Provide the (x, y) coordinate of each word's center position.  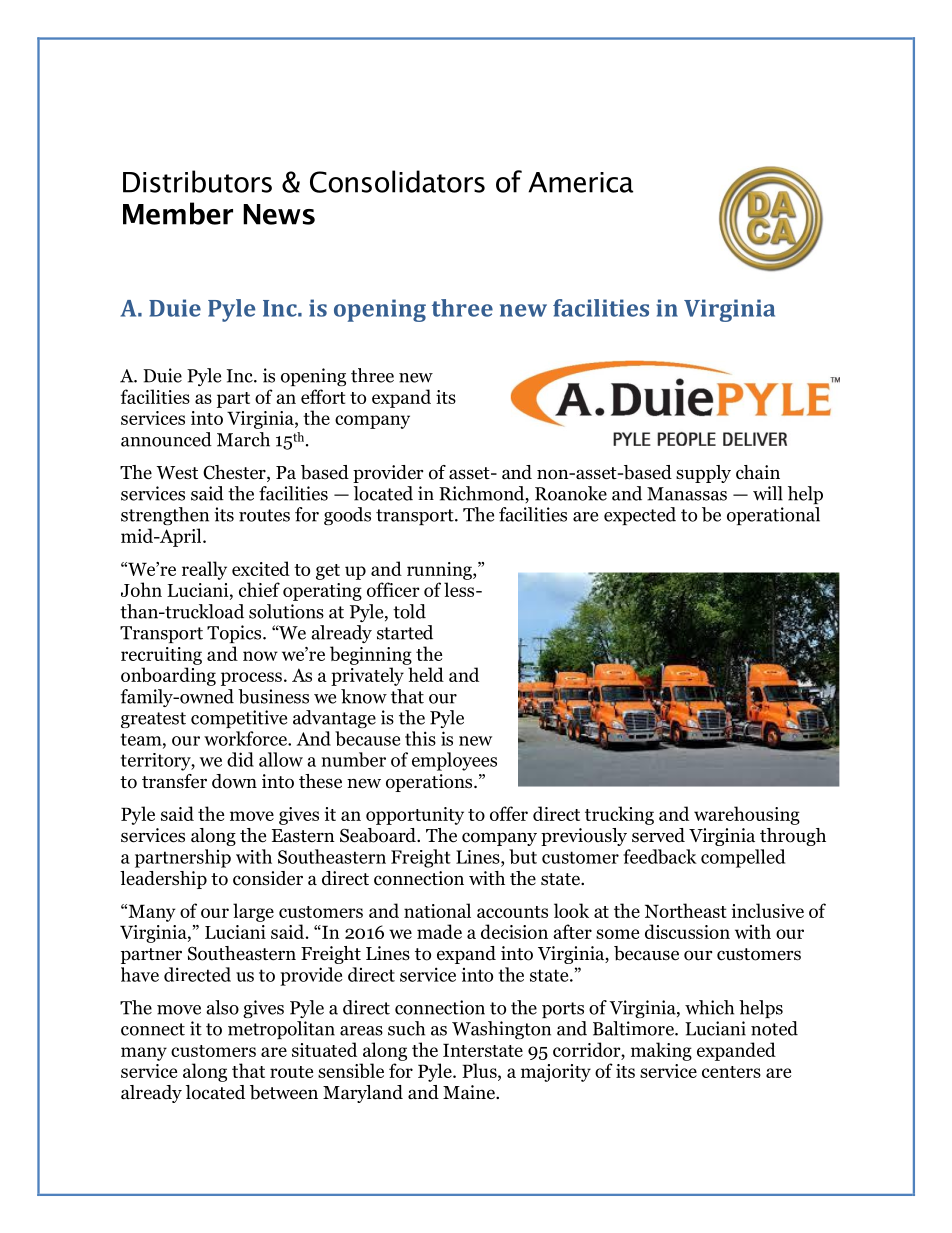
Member (178, 213)
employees (454, 761)
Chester (235, 473)
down (234, 781)
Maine (470, 1092)
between (284, 1092)
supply (703, 474)
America (581, 182)
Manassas (687, 494)
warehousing (747, 815)
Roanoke (571, 493)
